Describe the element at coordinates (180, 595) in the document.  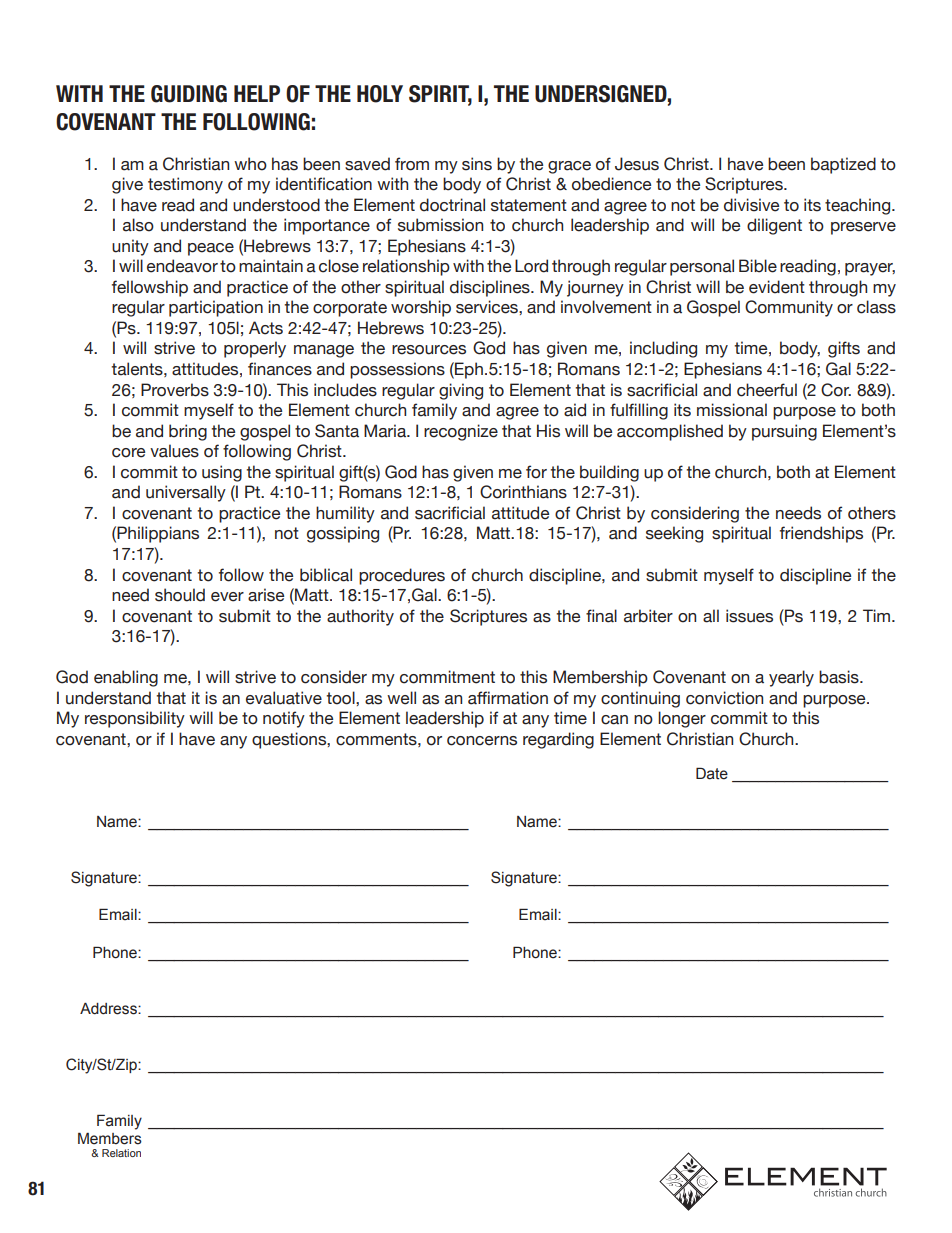
I see `should` at that location.
